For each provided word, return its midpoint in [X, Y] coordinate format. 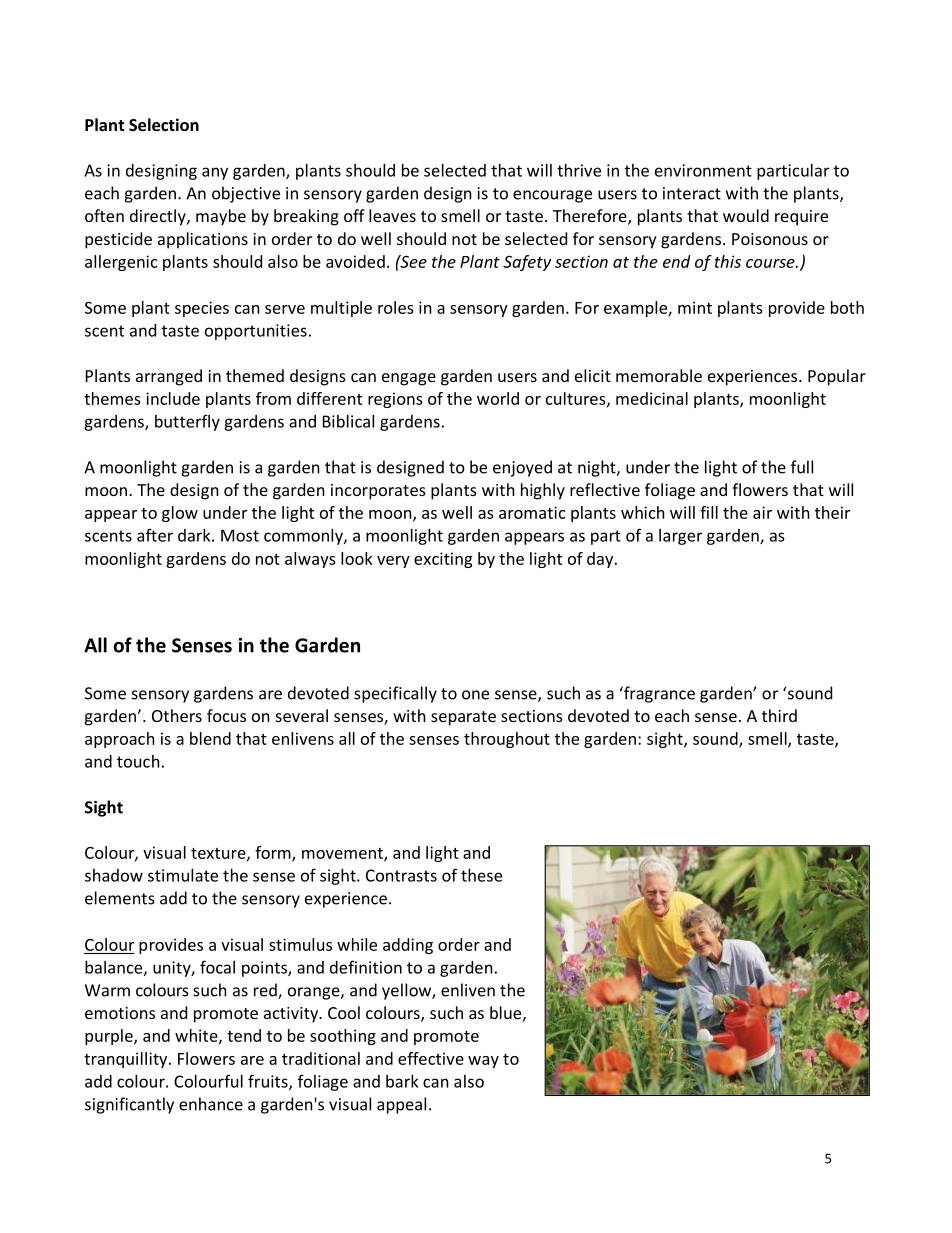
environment [703, 170]
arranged [169, 377]
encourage [552, 196]
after [155, 535]
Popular [837, 377]
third [779, 715]
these [481, 875]
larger [680, 537]
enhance [211, 1104]
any [215, 173]
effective [431, 1058]
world [498, 398]
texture [219, 854]
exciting [443, 560]
